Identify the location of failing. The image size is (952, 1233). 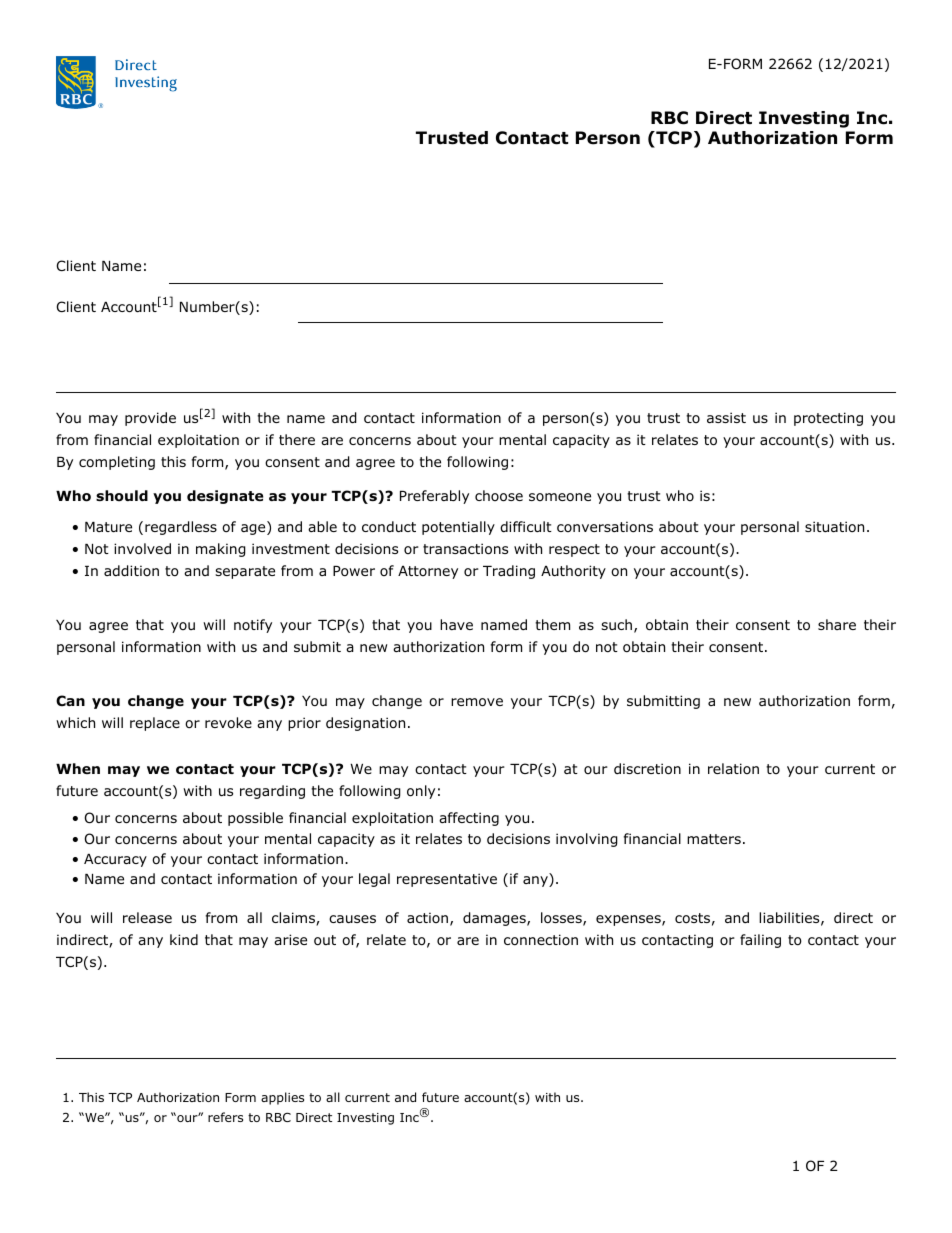
(760, 941).
